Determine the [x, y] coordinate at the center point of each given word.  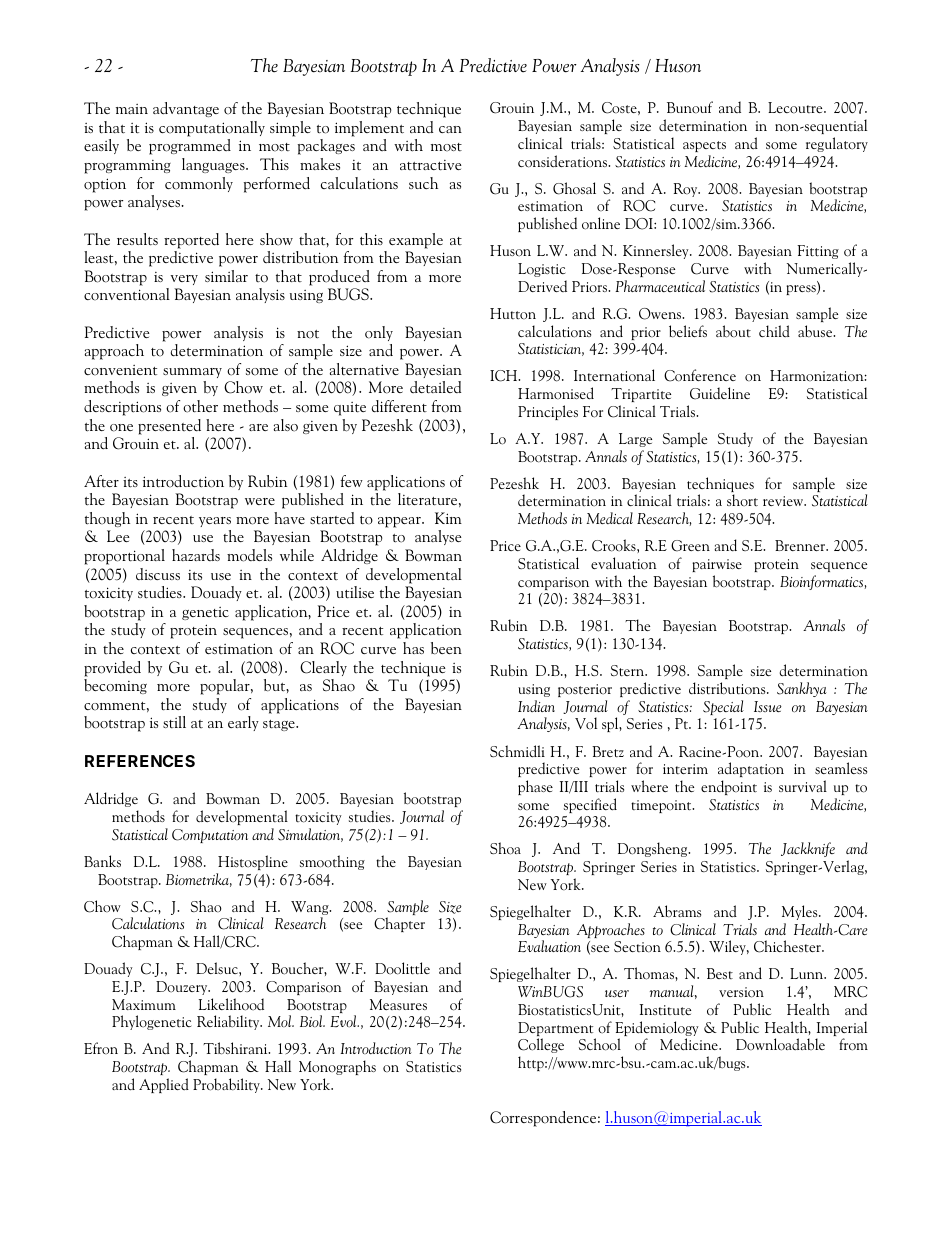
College [541, 1045]
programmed [190, 147]
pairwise [717, 565]
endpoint [729, 787]
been [446, 648]
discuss [158, 574]
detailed [435, 387]
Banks [102, 861]
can [450, 129]
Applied [164, 1085]
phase [535, 787]
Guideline [720, 393]
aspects [704, 146]
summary [192, 373]
